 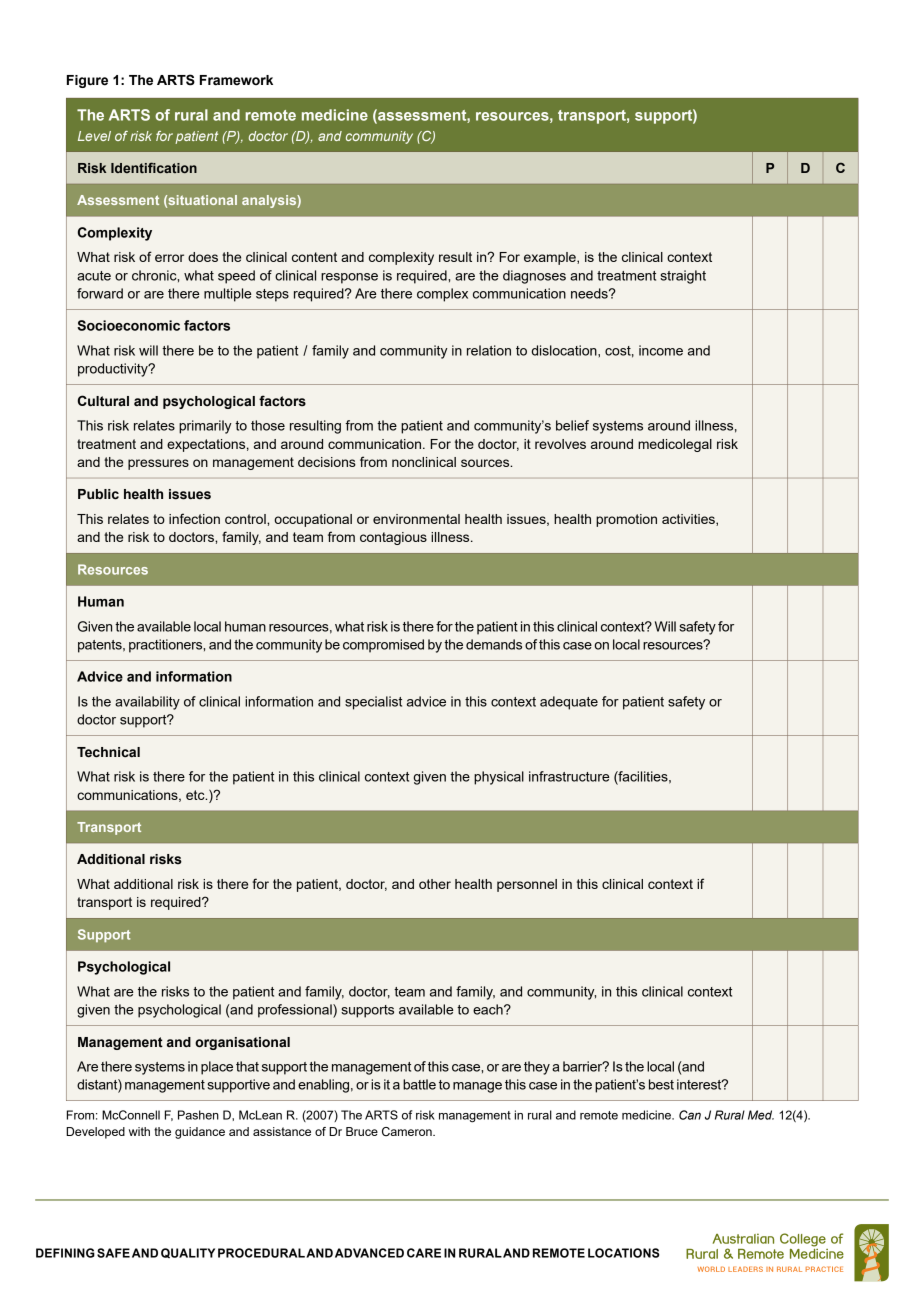 I want to click on Level, so click(x=94, y=136).
